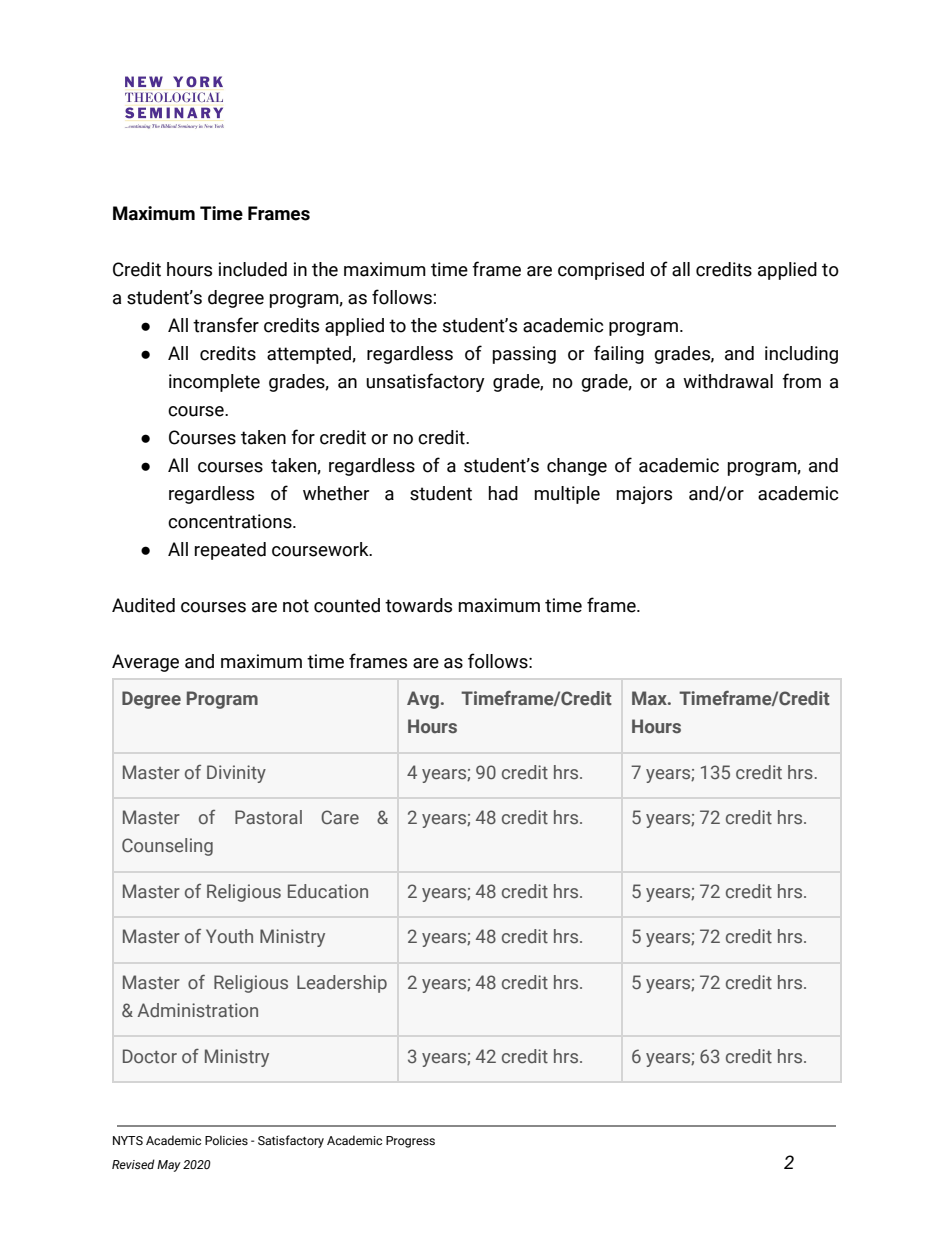 Image resolution: width=952 pixels, height=1233 pixels. I want to click on Avg, so click(423, 700).
